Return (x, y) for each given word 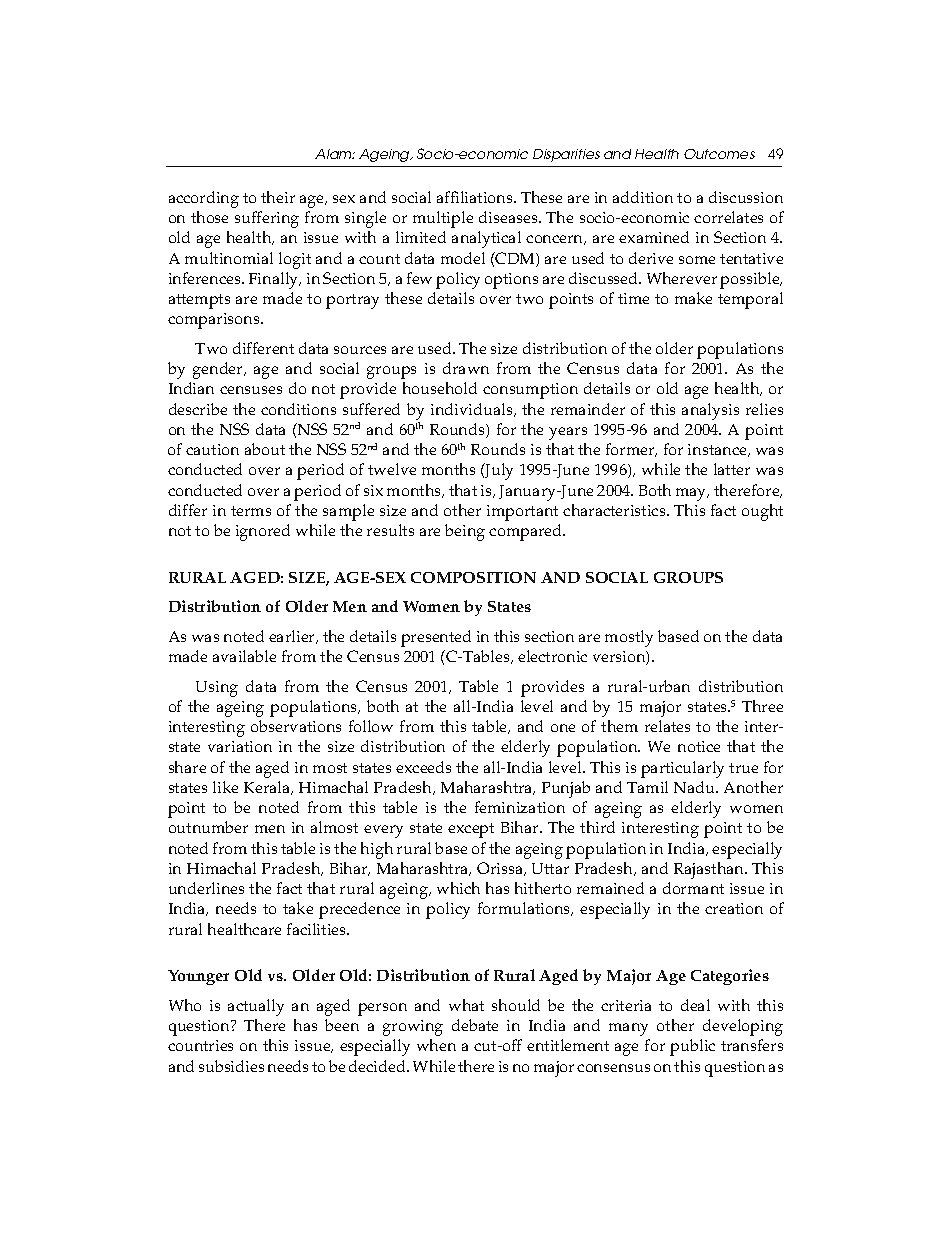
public (692, 1047)
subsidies (231, 1066)
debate (475, 1025)
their (278, 197)
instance (718, 450)
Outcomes (719, 154)
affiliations (476, 197)
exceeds (423, 767)
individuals (473, 410)
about (265, 449)
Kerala (268, 788)
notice (699, 746)
